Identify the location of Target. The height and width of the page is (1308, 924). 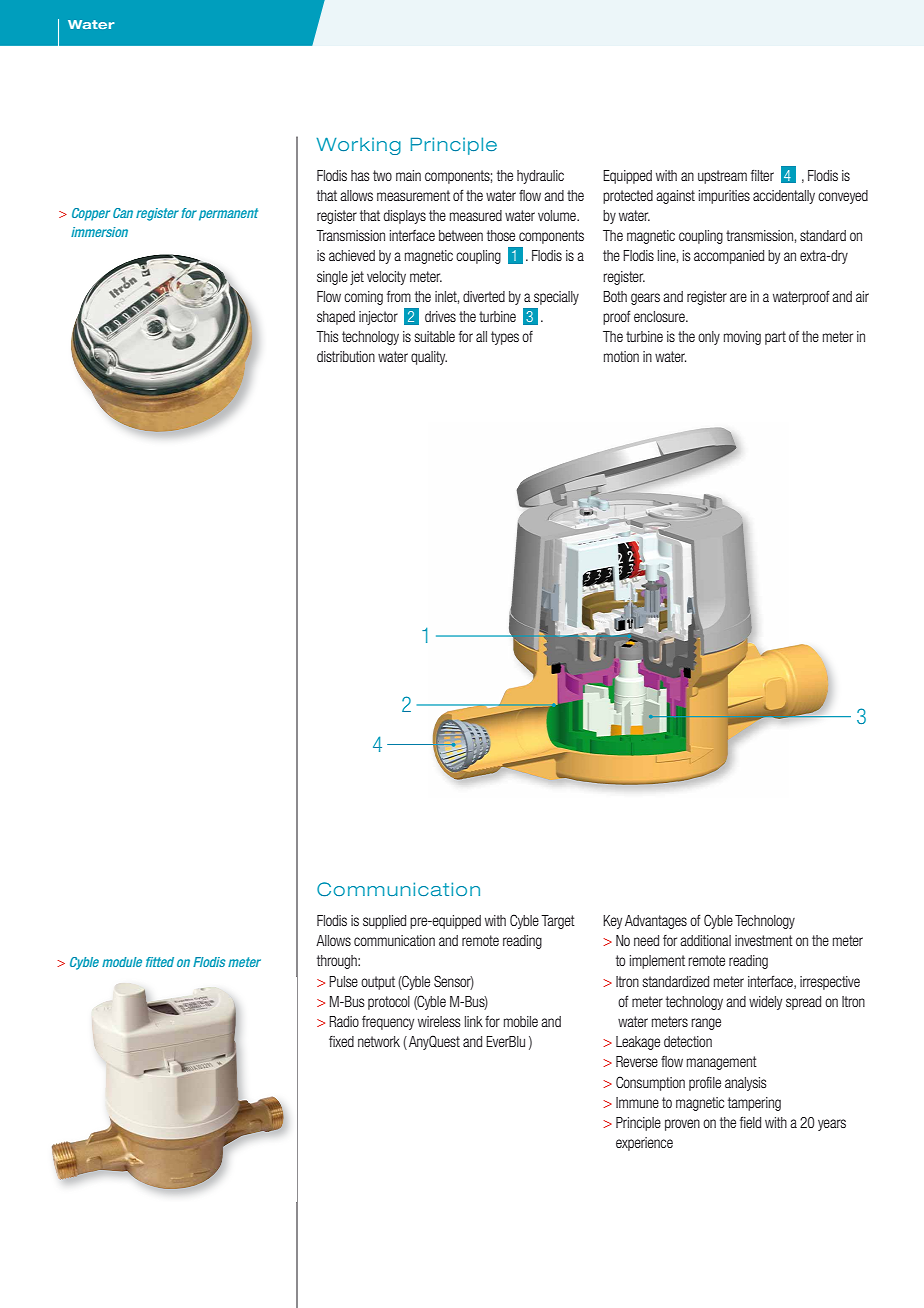
(558, 922).
